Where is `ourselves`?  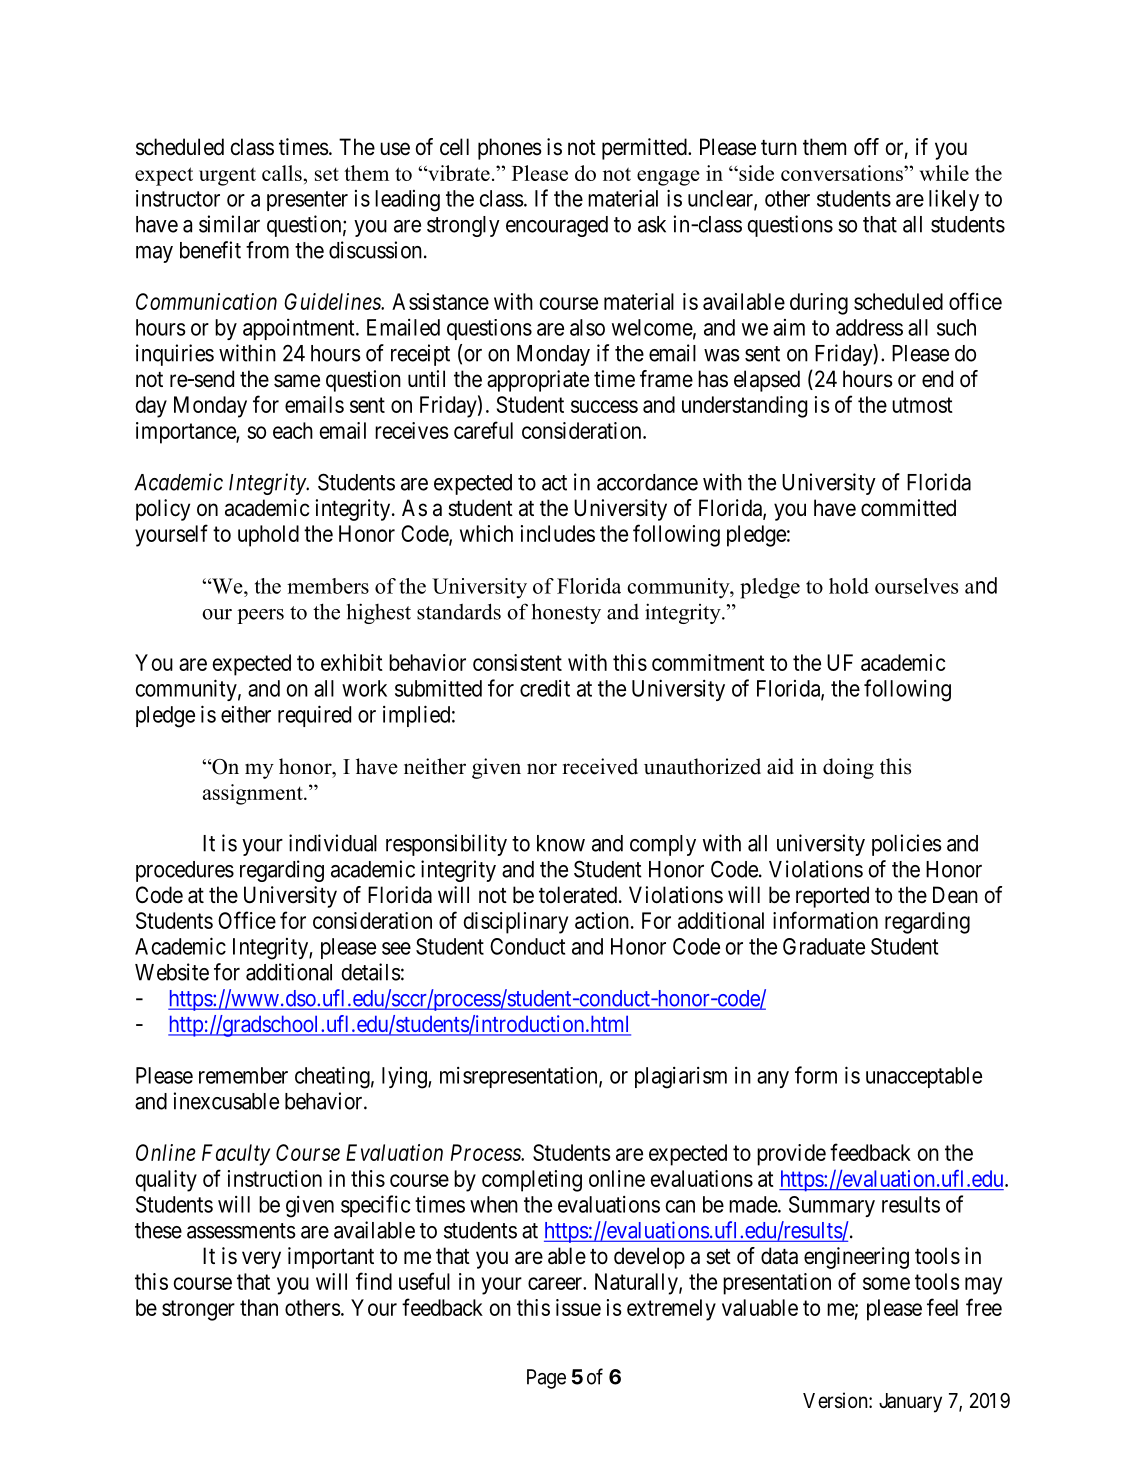 ourselves is located at coordinates (916, 586).
